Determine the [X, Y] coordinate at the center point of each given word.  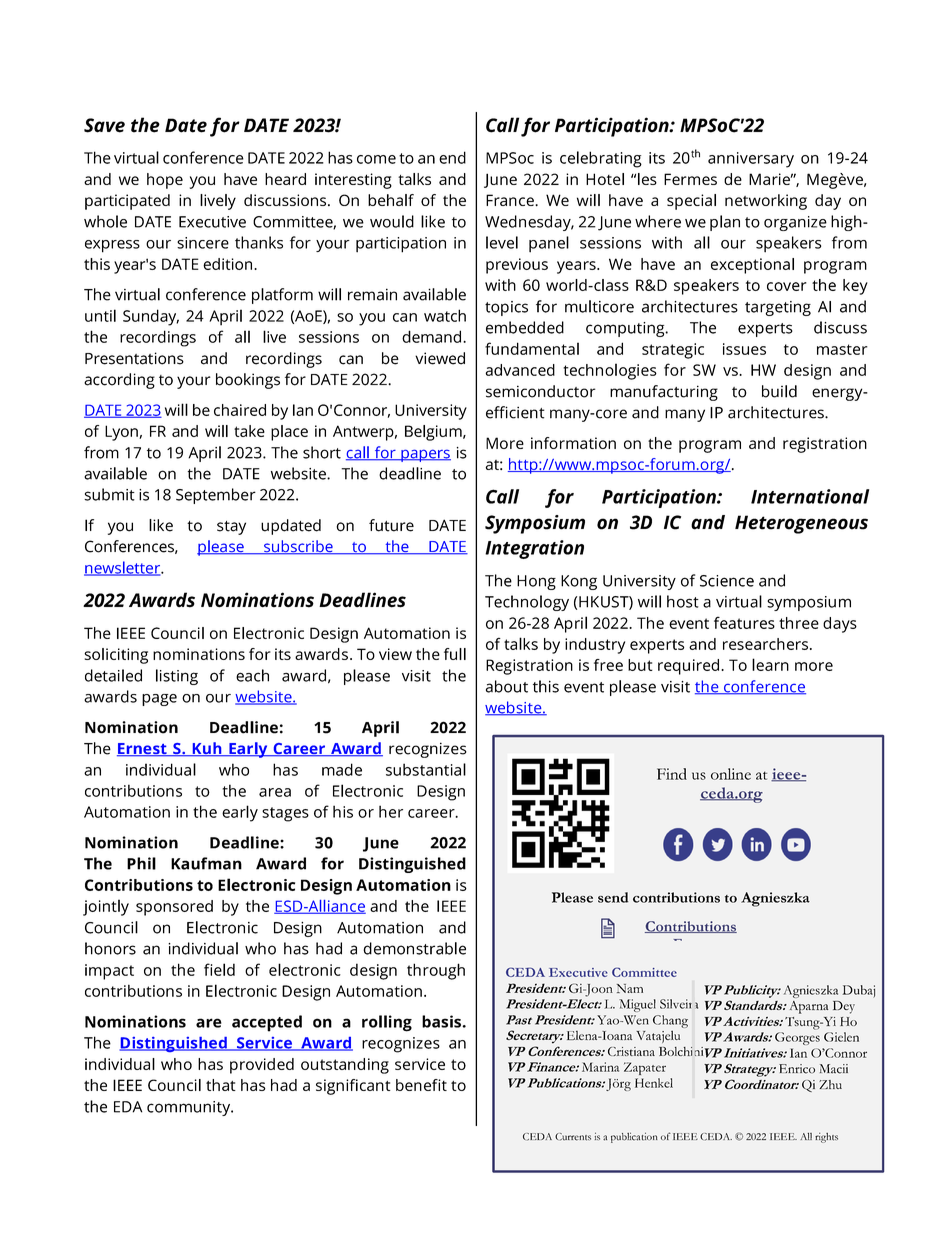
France [511, 200]
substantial [426, 769]
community [190, 1108]
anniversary [751, 160]
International [810, 496]
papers [425, 455]
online [731, 774]
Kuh [207, 749]
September [216, 496]
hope [165, 181]
